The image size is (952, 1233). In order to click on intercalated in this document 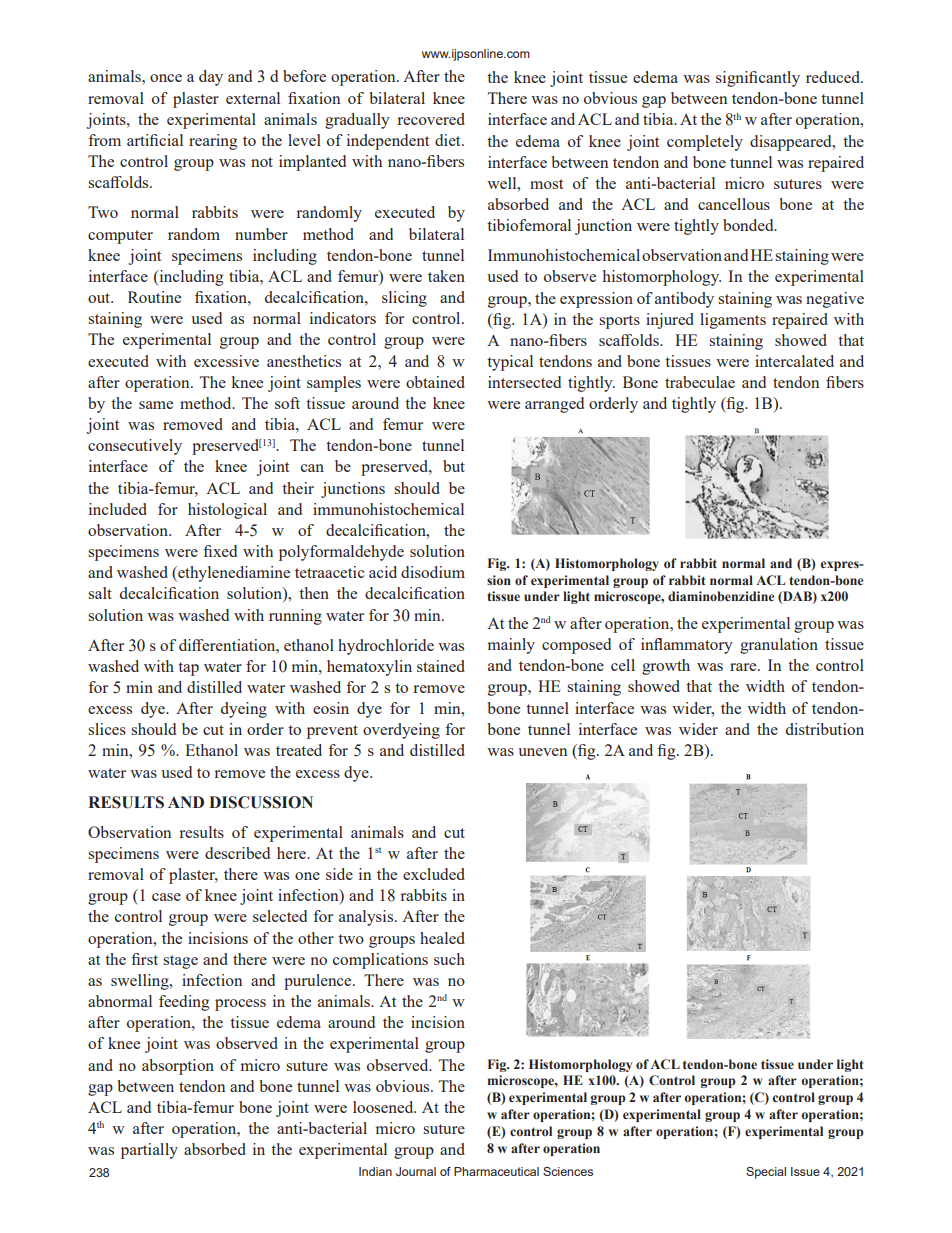, I will do `click(794, 361)`.
